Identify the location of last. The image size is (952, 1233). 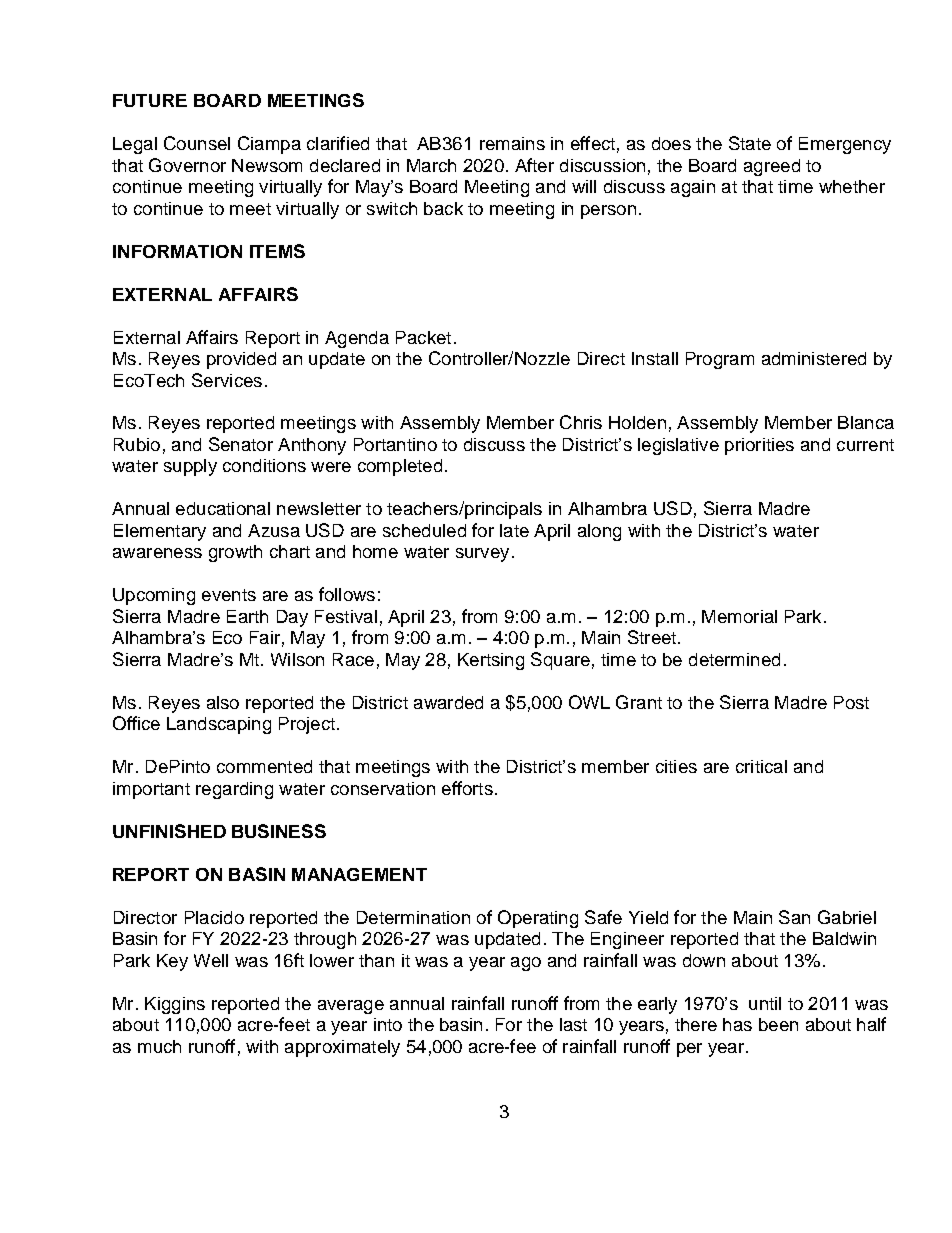
(573, 1024).
